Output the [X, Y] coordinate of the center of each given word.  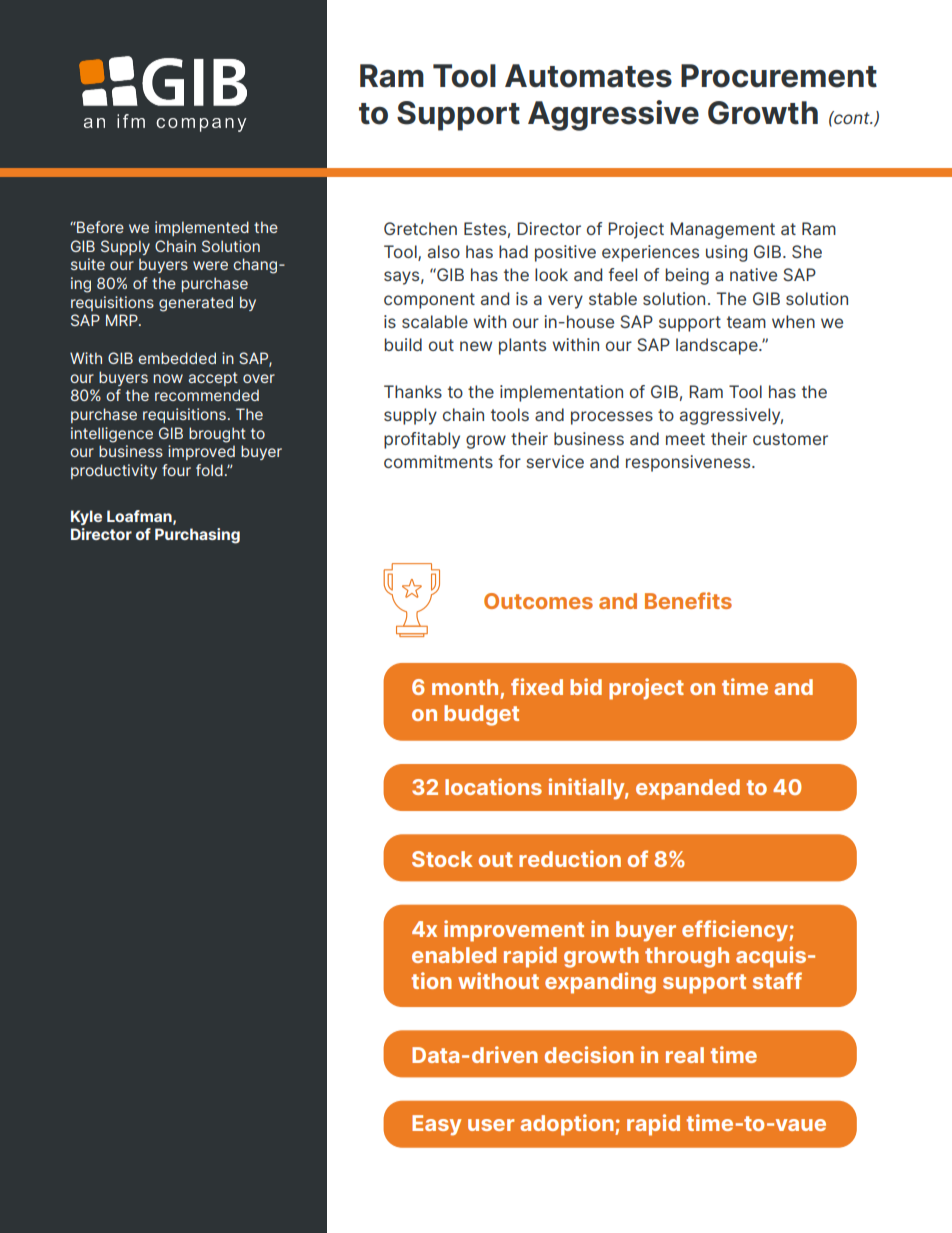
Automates [588, 76]
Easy [436, 1125]
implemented [202, 228]
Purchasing [197, 536]
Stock [442, 859]
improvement [514, 931]
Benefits [688, 600]
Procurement [779, 76]
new [476, 346]
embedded [177, 358]
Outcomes [538, 601]
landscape [718, 346]
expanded [688, 789]
